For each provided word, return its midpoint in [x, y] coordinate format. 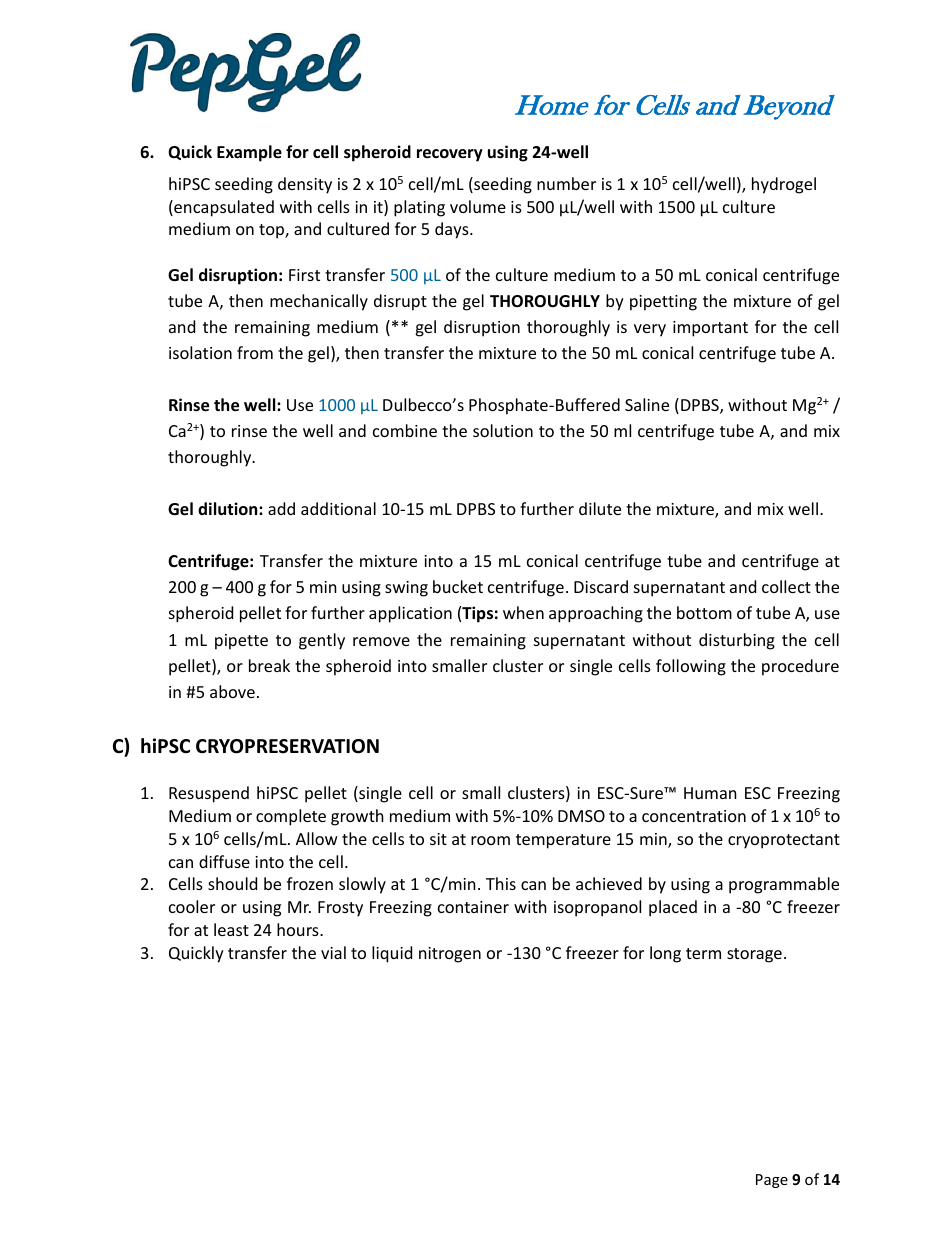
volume [478, 206]
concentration [694, 816]
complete [291, 817]
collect [786, 586]
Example [249, 153]
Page [772, 1181]
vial [333, 952]
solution [503, 430]
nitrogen [450, 955]
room [490, 840]
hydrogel [784, 185]
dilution [229, 509]
